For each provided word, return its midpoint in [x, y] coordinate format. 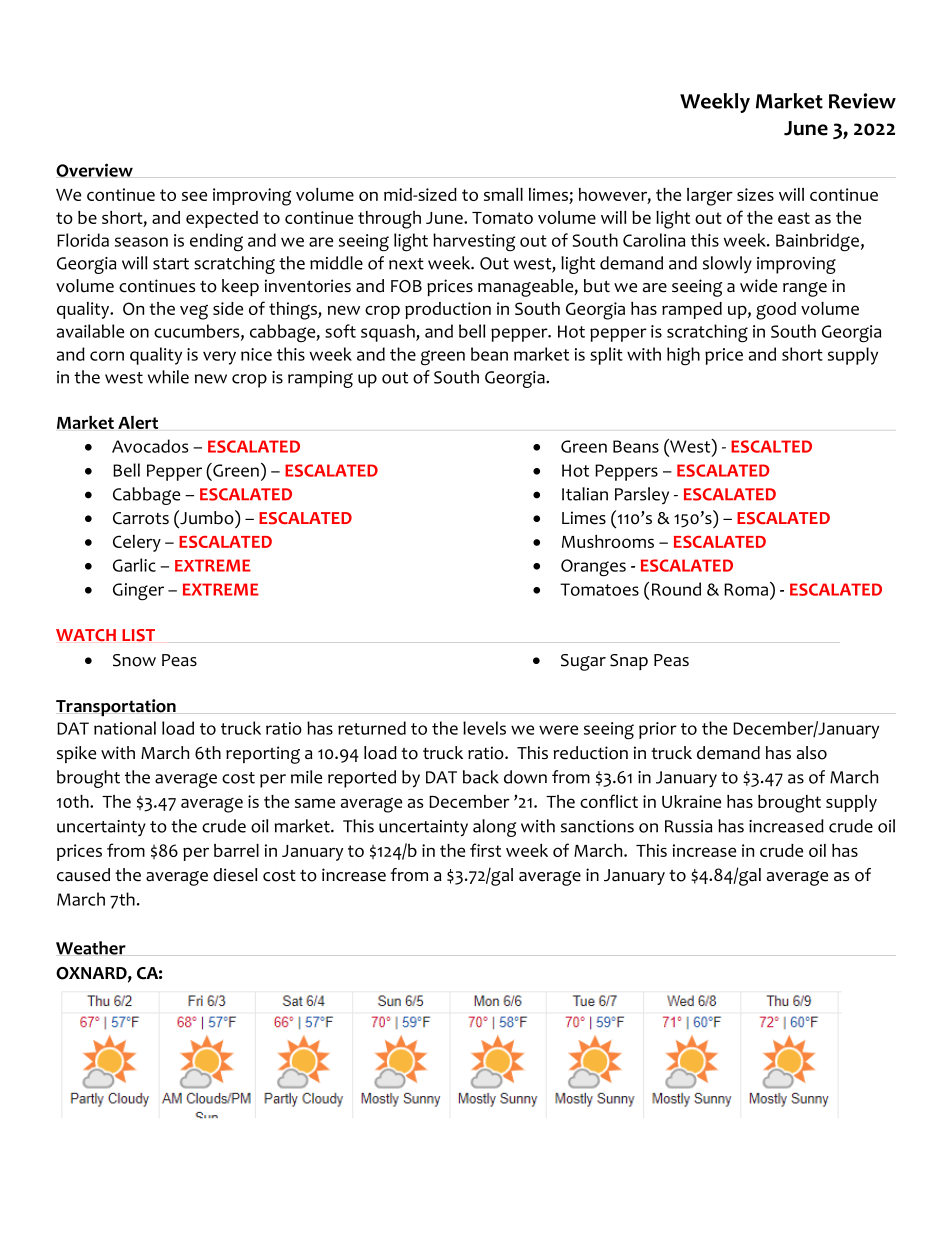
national [125, 728]
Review [862, 101]
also [812, 753]
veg [194, 312]
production [448, 310]
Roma [746, 589]
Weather [91, 948]
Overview [94, 170]
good [776, 311]
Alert [138, 422]
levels [484, 728]
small [503, 194]
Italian [585, 494]
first [485, 850]
